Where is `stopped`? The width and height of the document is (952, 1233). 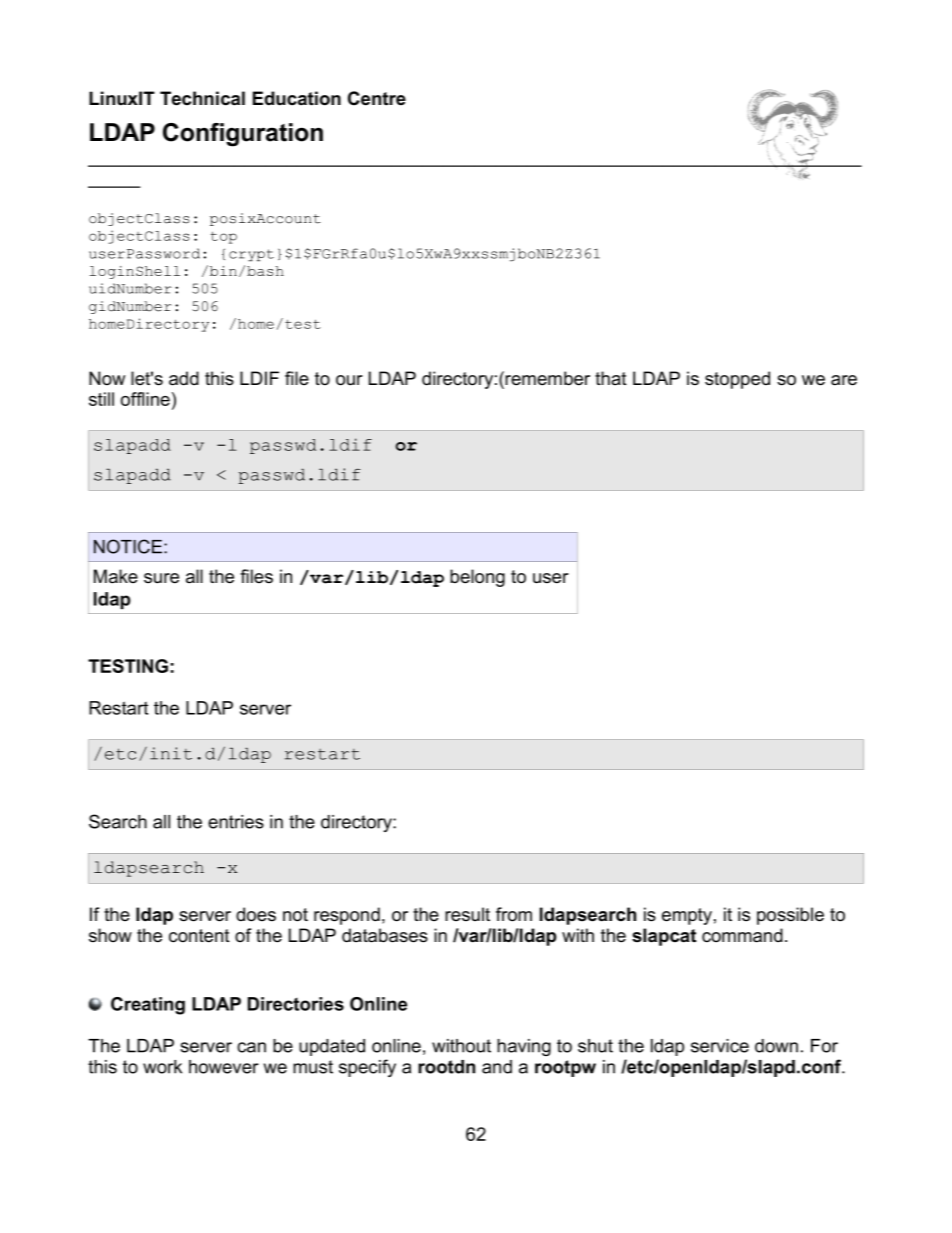
stopped is located at coordinates (737, 380).
